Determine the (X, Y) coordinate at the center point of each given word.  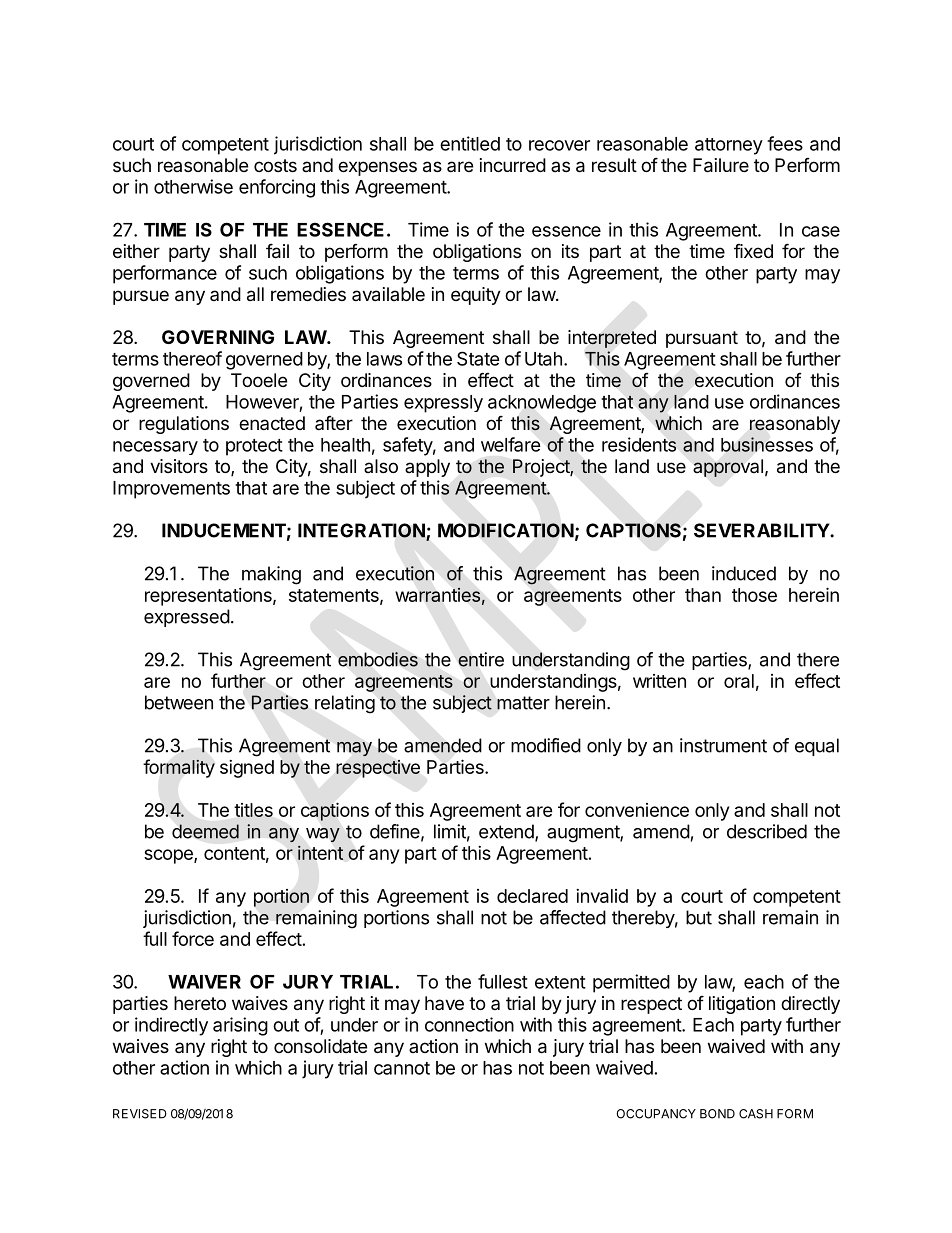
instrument (723, 745)
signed (247, 769)
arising (240, 1026)
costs (275, 165)
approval (728, 468)
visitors (179, 466)
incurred (513, 165)
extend (507, 832)
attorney (729, 146)
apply (427, 468)
